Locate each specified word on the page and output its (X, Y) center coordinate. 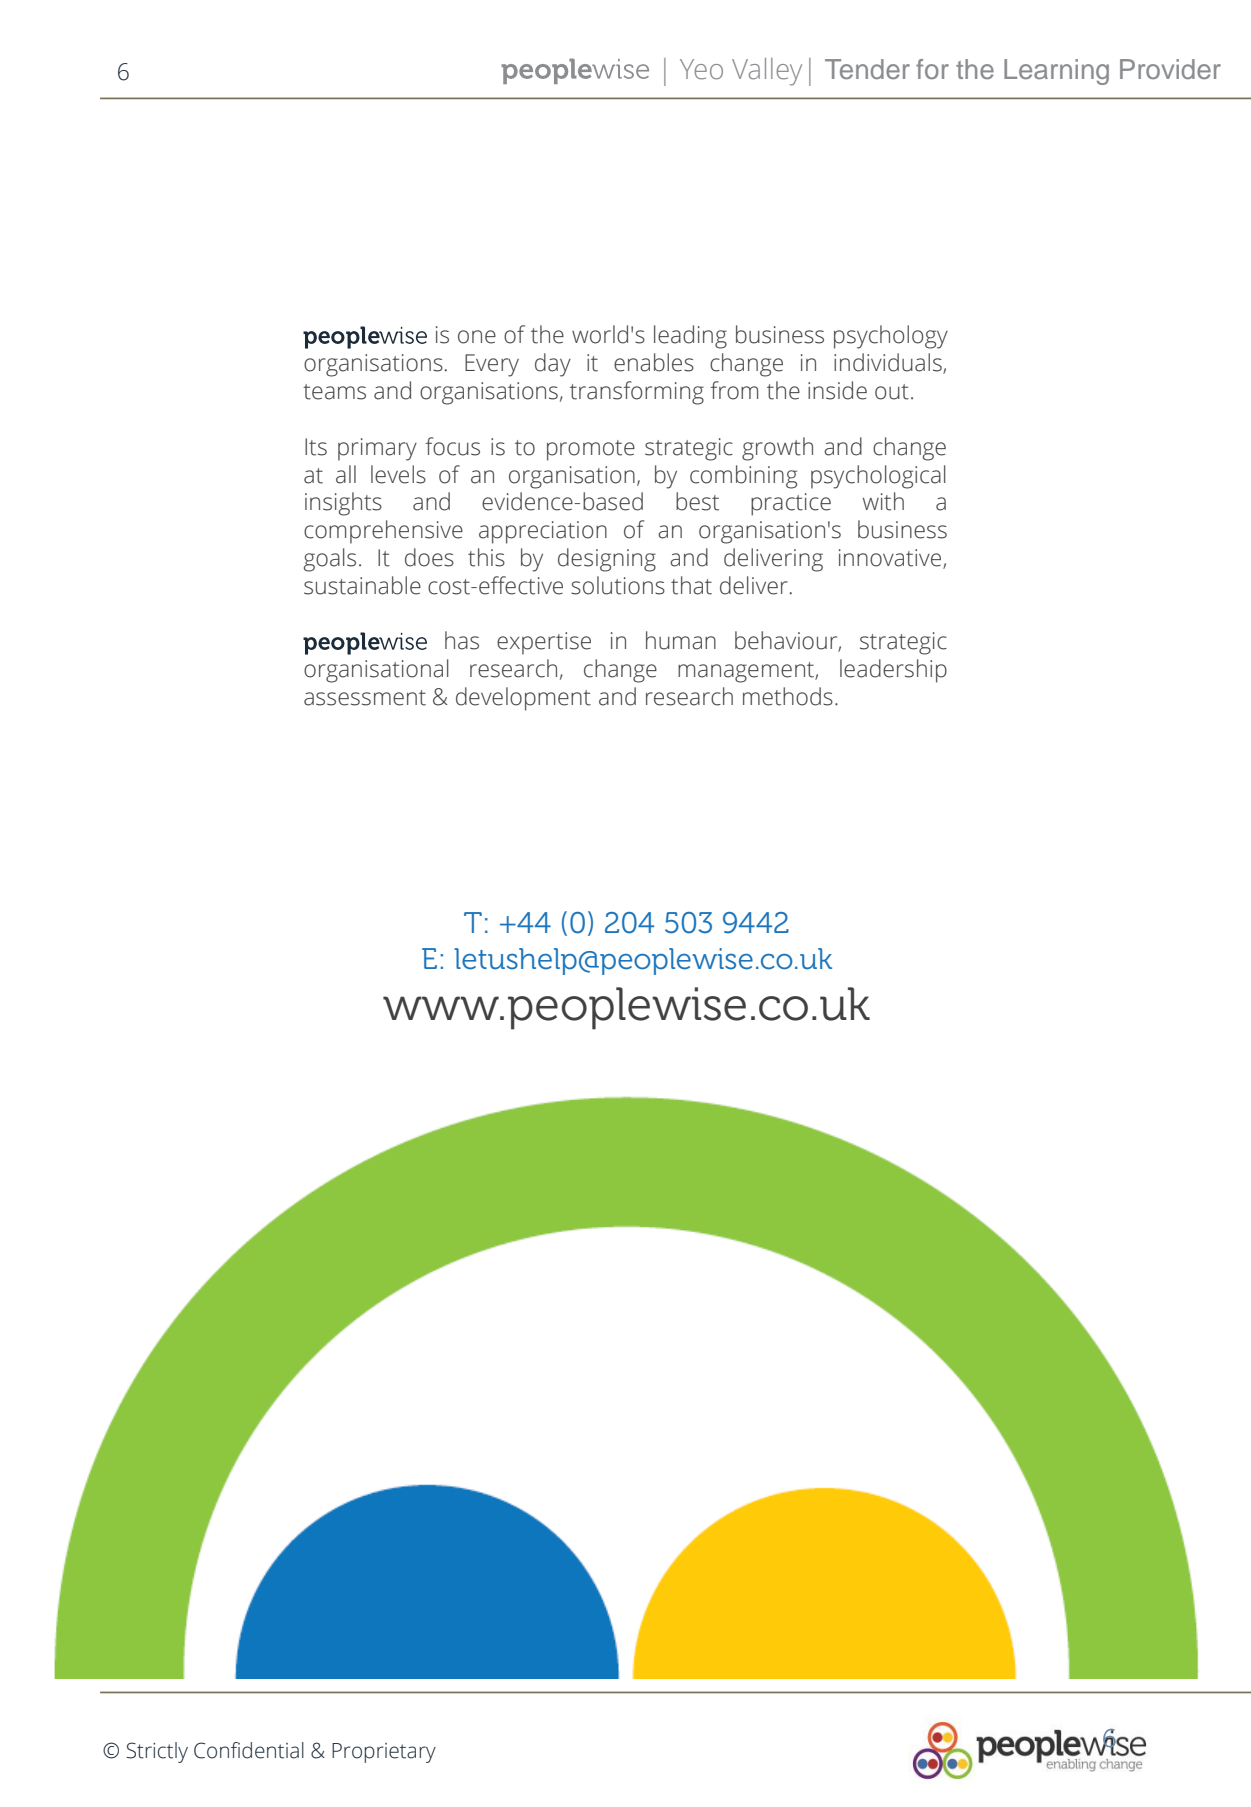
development (523, 699)
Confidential (249, 1750)
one (477, 337)
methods (788, 696)
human (681, 640)
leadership (893, 671)
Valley (767, 72)
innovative (891, 559)
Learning (1056, 72)
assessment (365, 698)
